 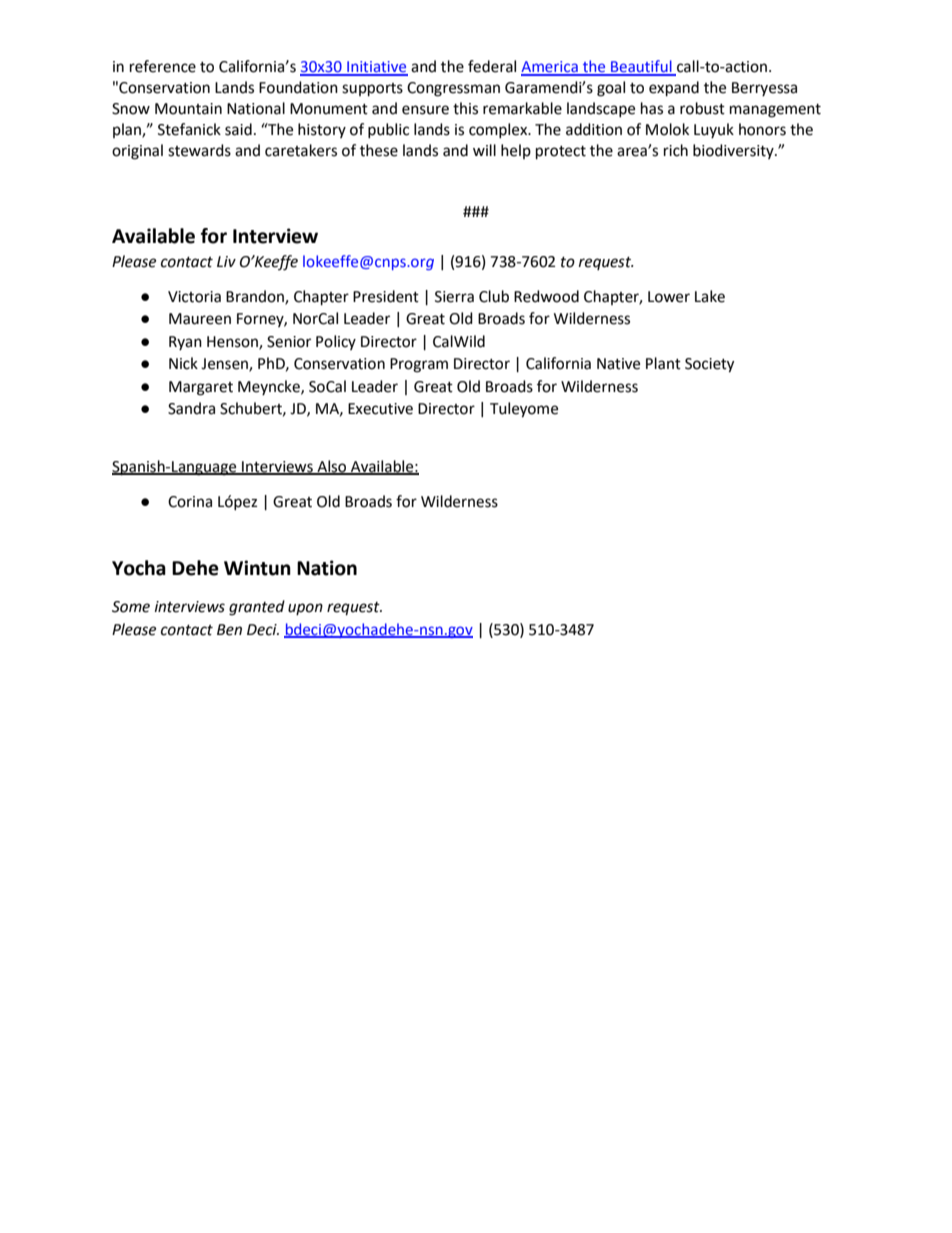 I want to click on upon, so click(x=305, y=609).
